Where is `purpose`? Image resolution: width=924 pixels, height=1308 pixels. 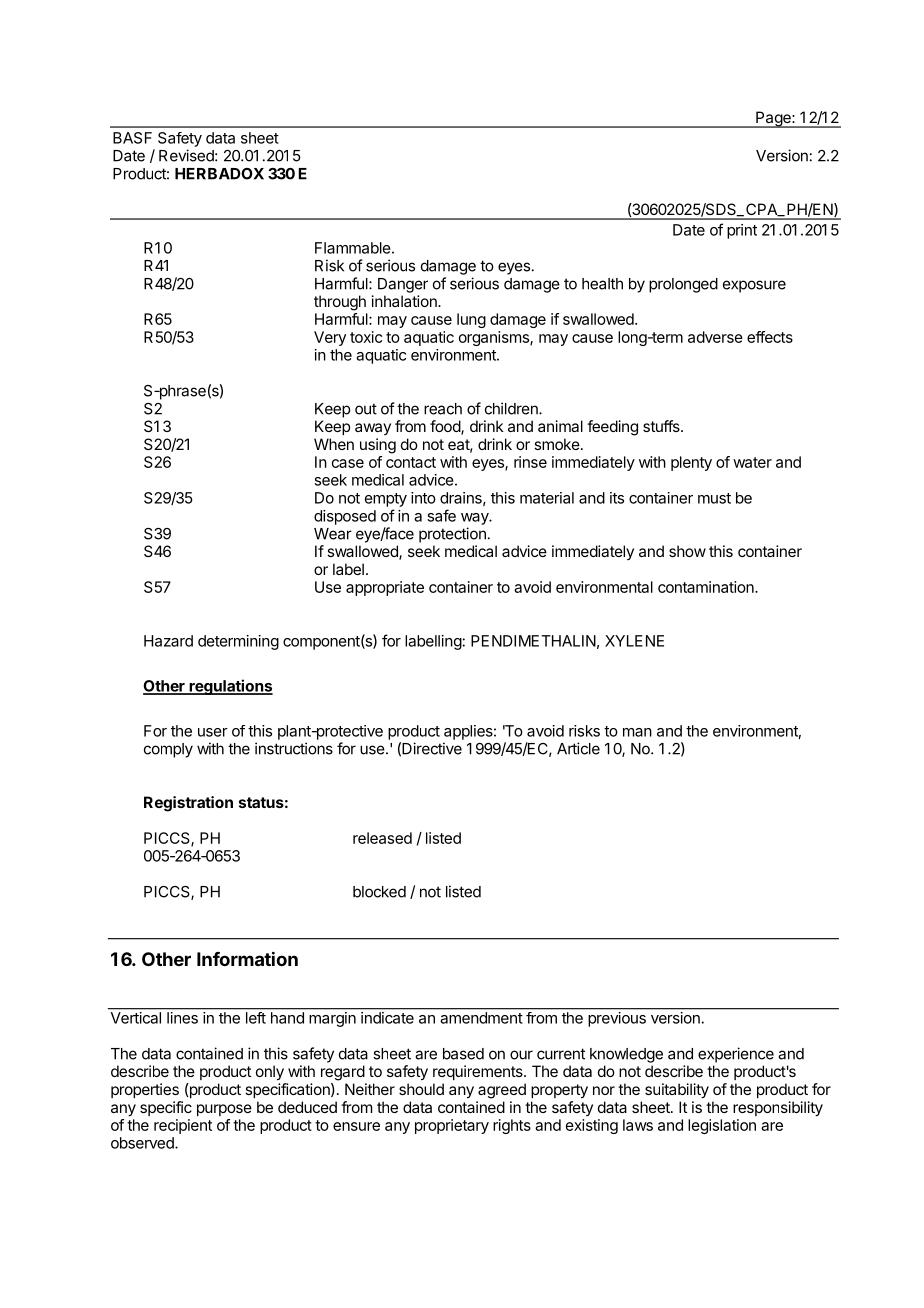
purpose is located at coordinates (224, 1110).
